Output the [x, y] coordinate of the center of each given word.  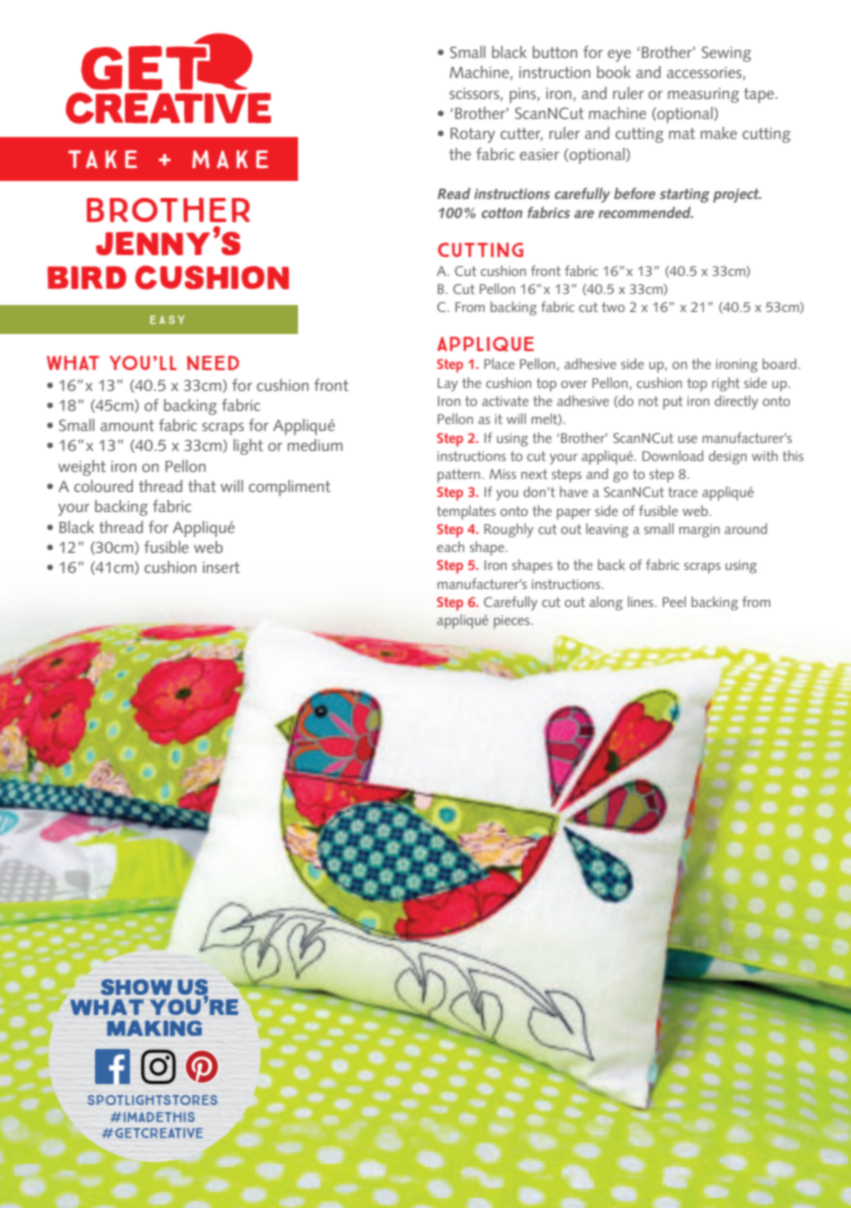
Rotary [472, 135]
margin [699, 531]
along [606, 603]
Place [499, 363]
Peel [674, 601]
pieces [513, 622]
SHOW [136, 987]
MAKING [154, 1028]
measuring [703, 95]
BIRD [86, 277]
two [613, 307]
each [450, 546]
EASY [167, 319]
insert [221, 567]
